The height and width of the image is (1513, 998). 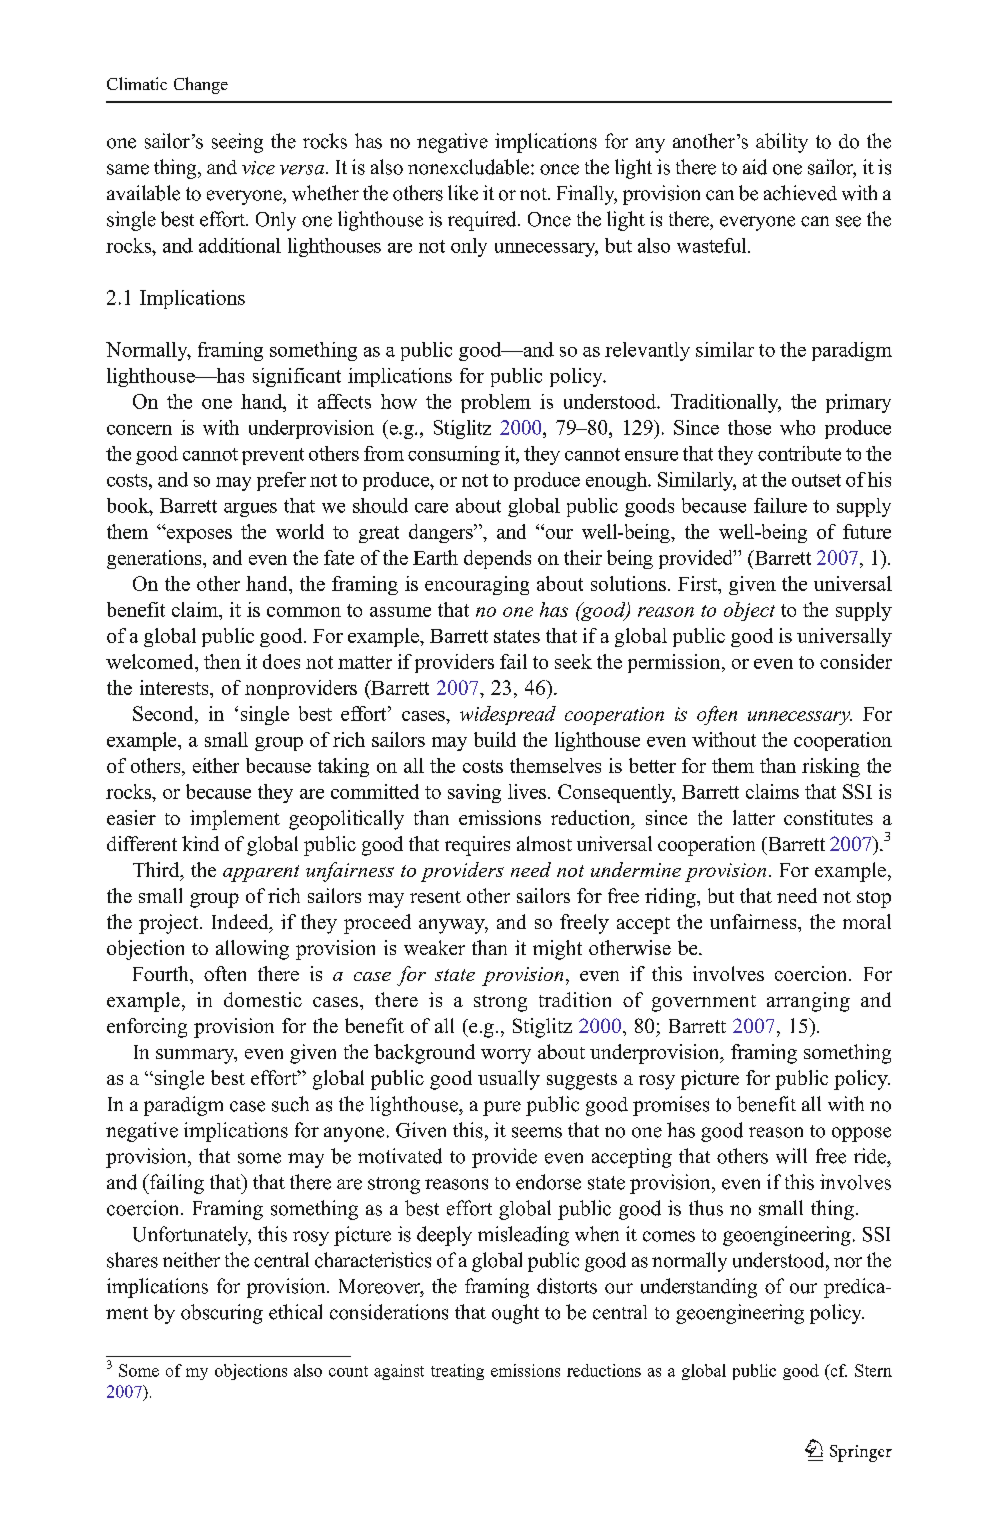 What do you see at coordinates (164, 715) in the image?
I see `Second` at bounding box center [164, 715].
